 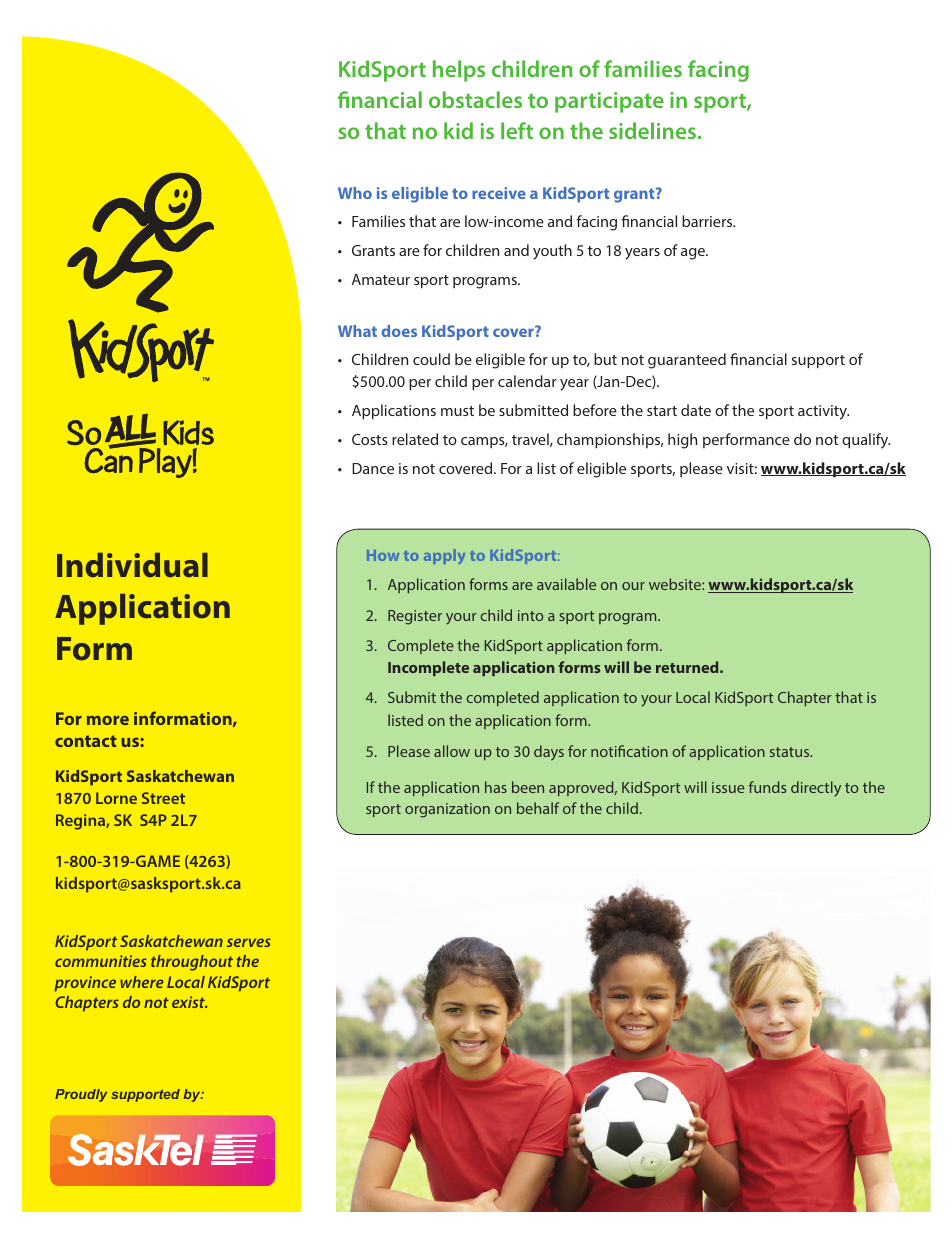 I want to click on Who, so click(x=355, y=193).
